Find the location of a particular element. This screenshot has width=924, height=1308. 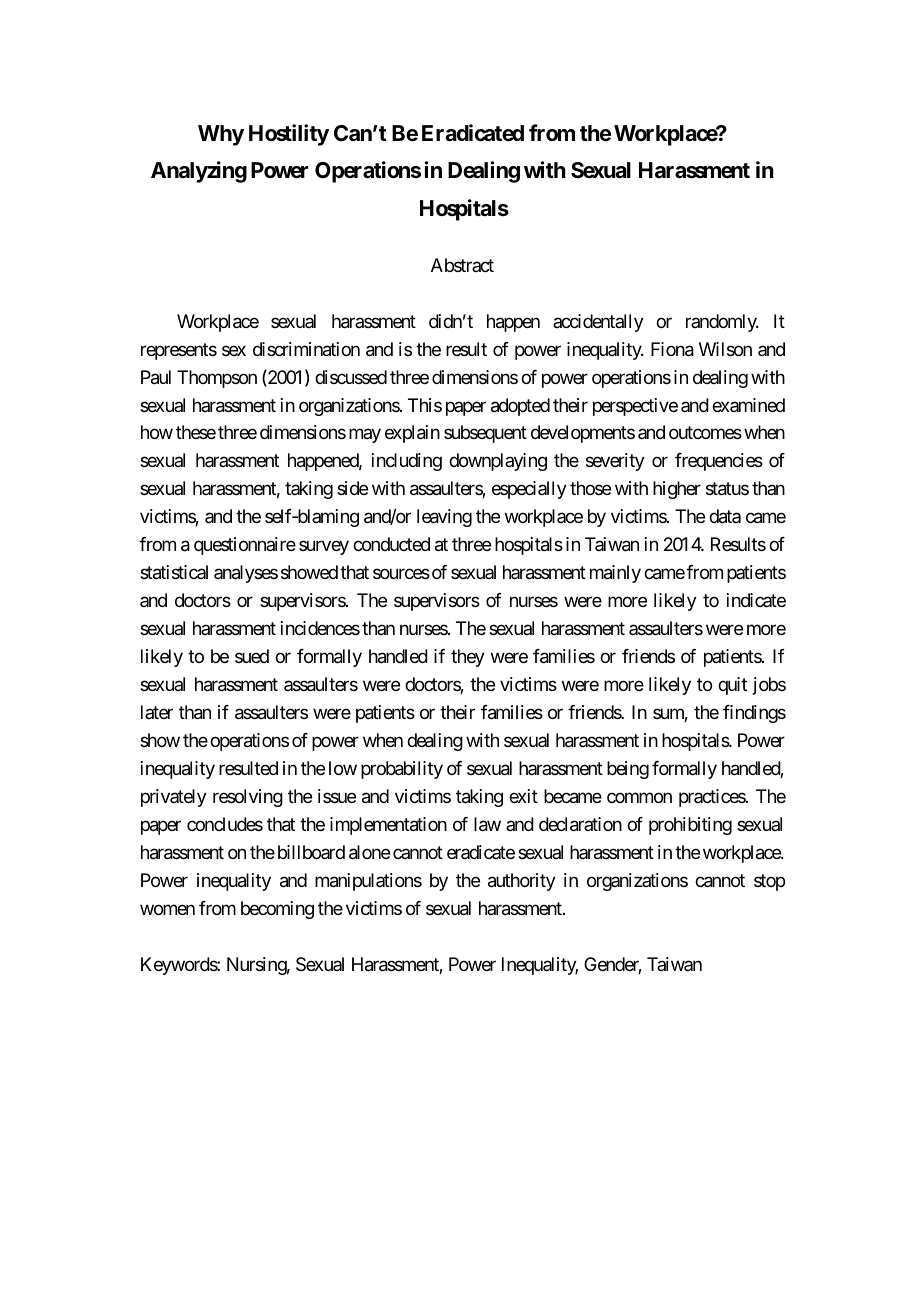

Why is located at coordinates (221, 135).
